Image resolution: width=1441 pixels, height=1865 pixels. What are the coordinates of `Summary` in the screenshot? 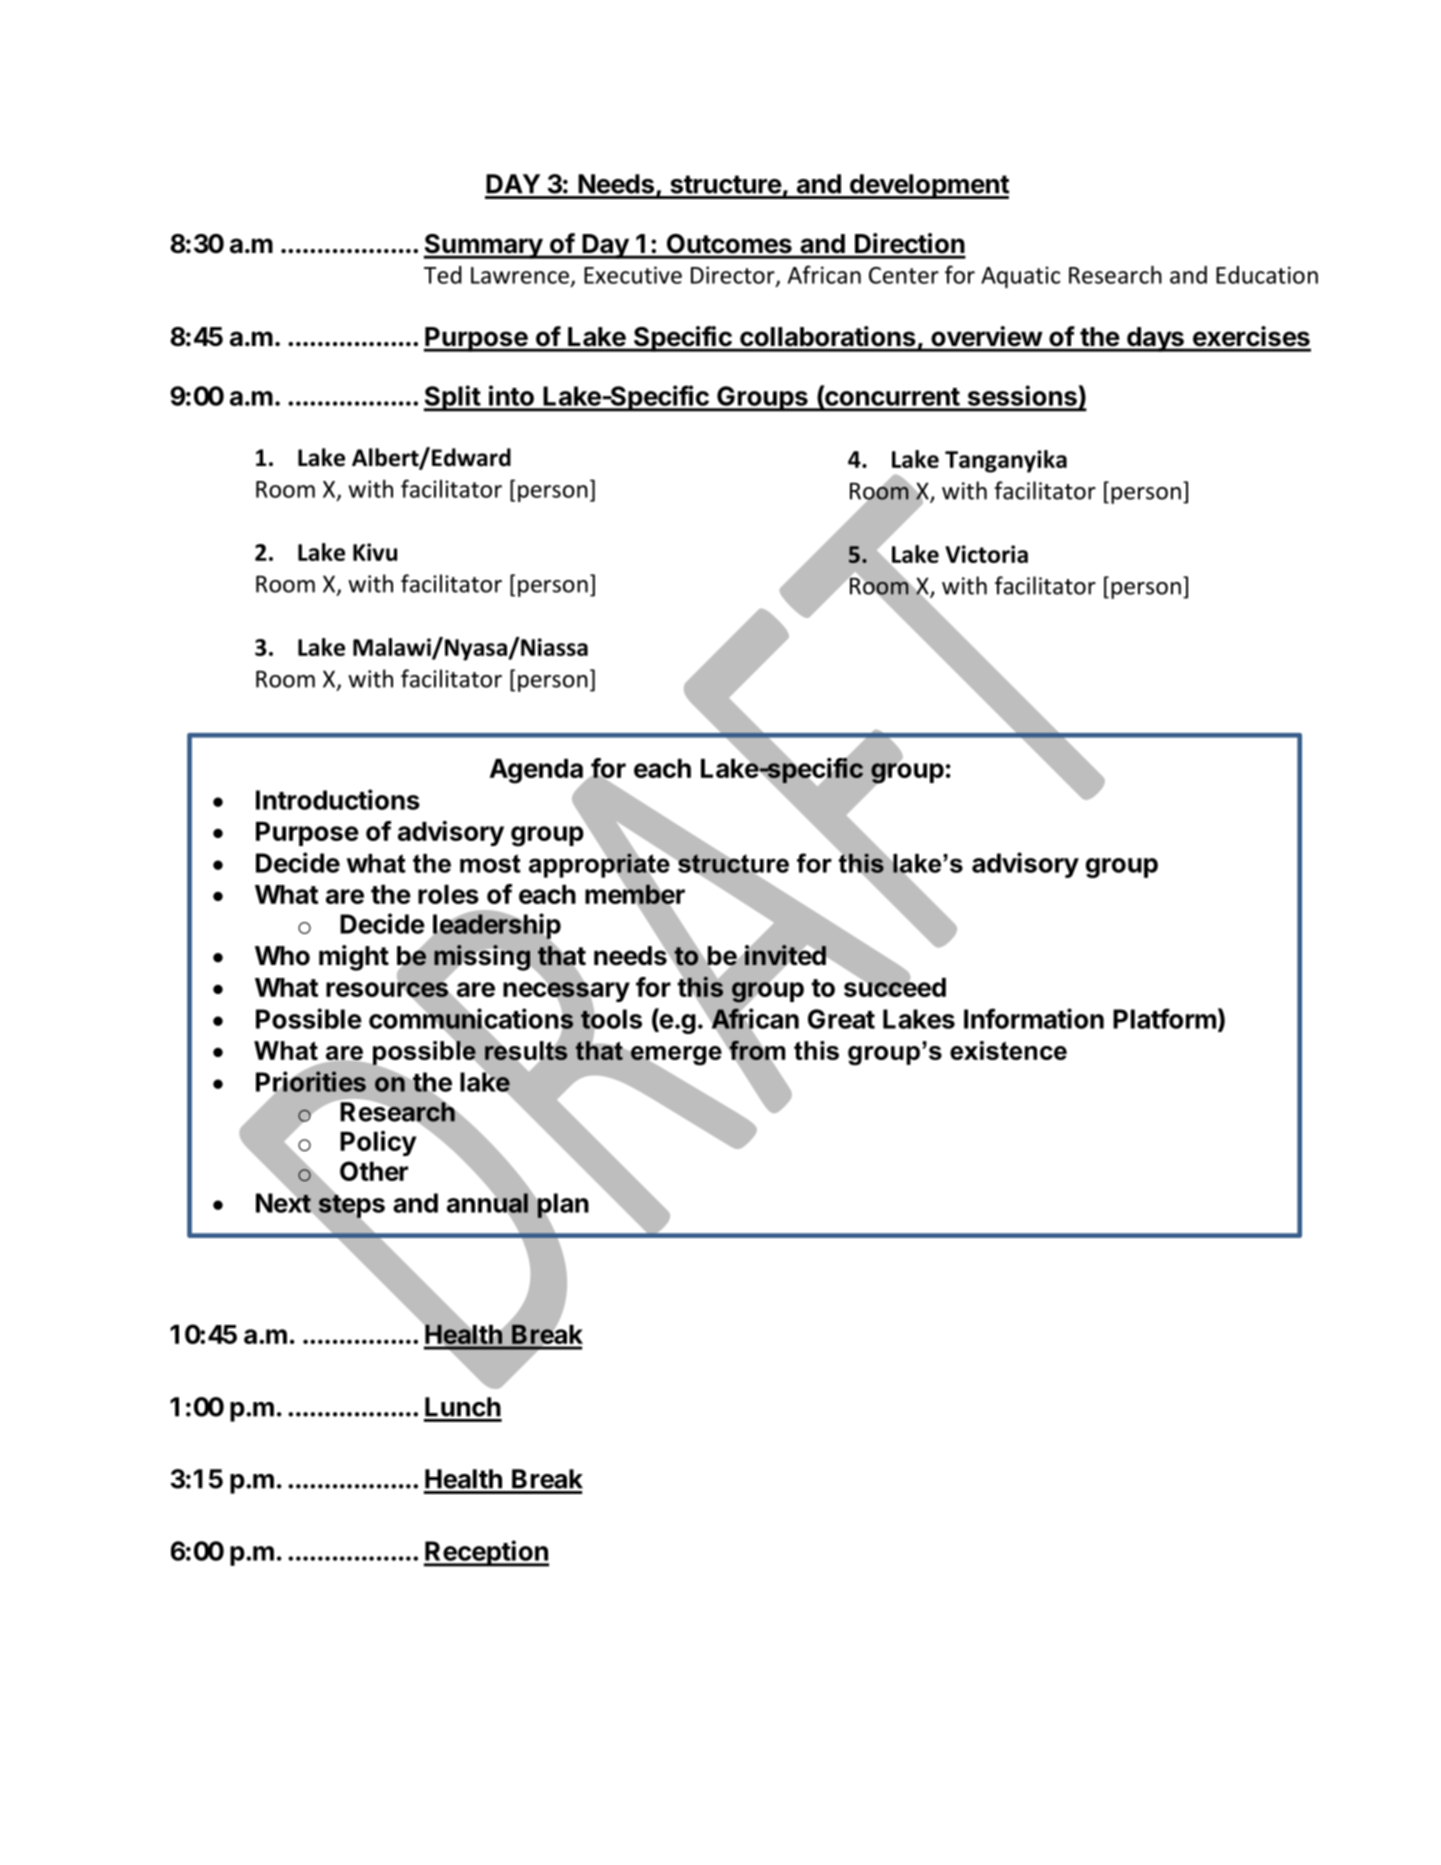 It's located at (484, 246).
